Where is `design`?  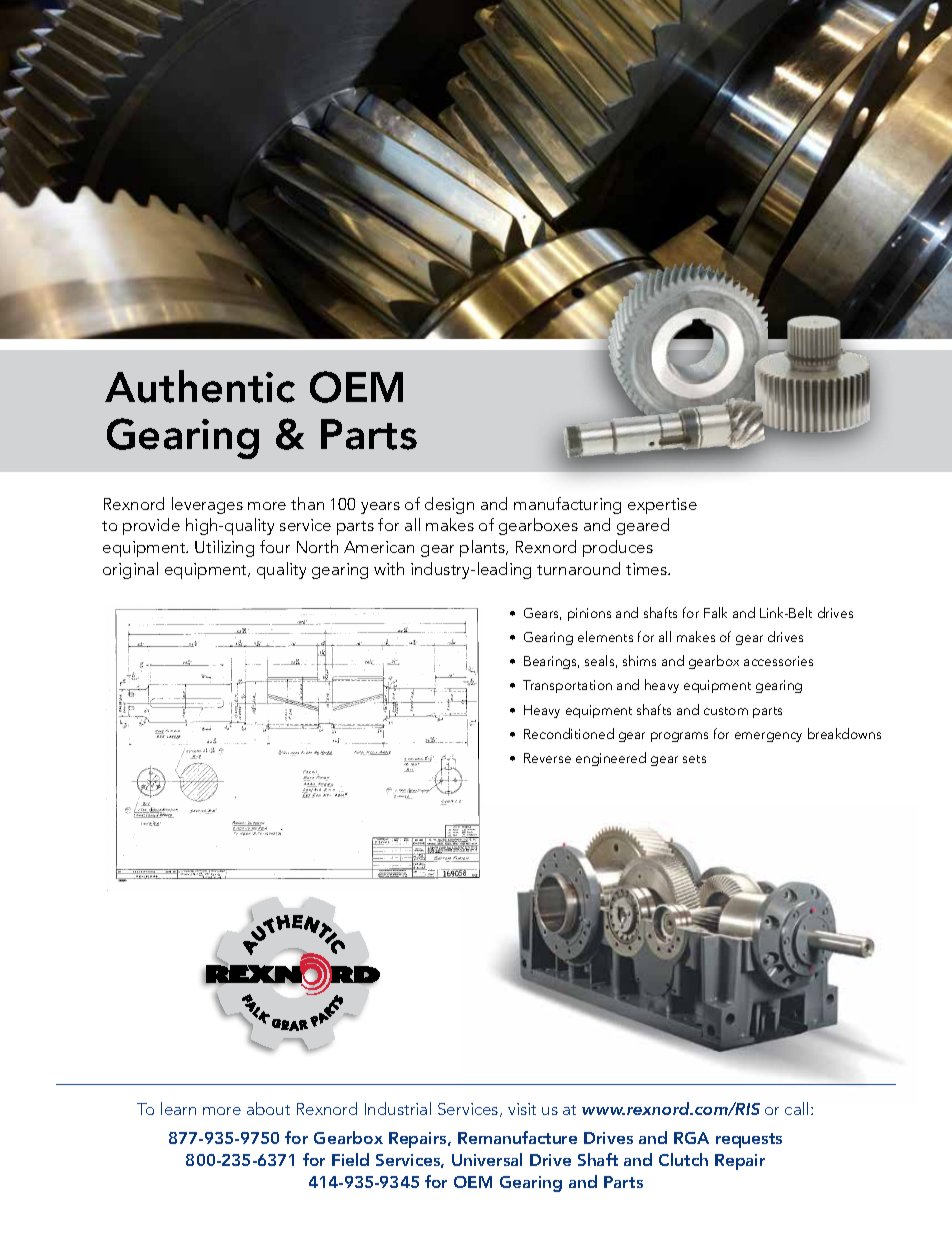 design is located at coordinates (449, 505).
